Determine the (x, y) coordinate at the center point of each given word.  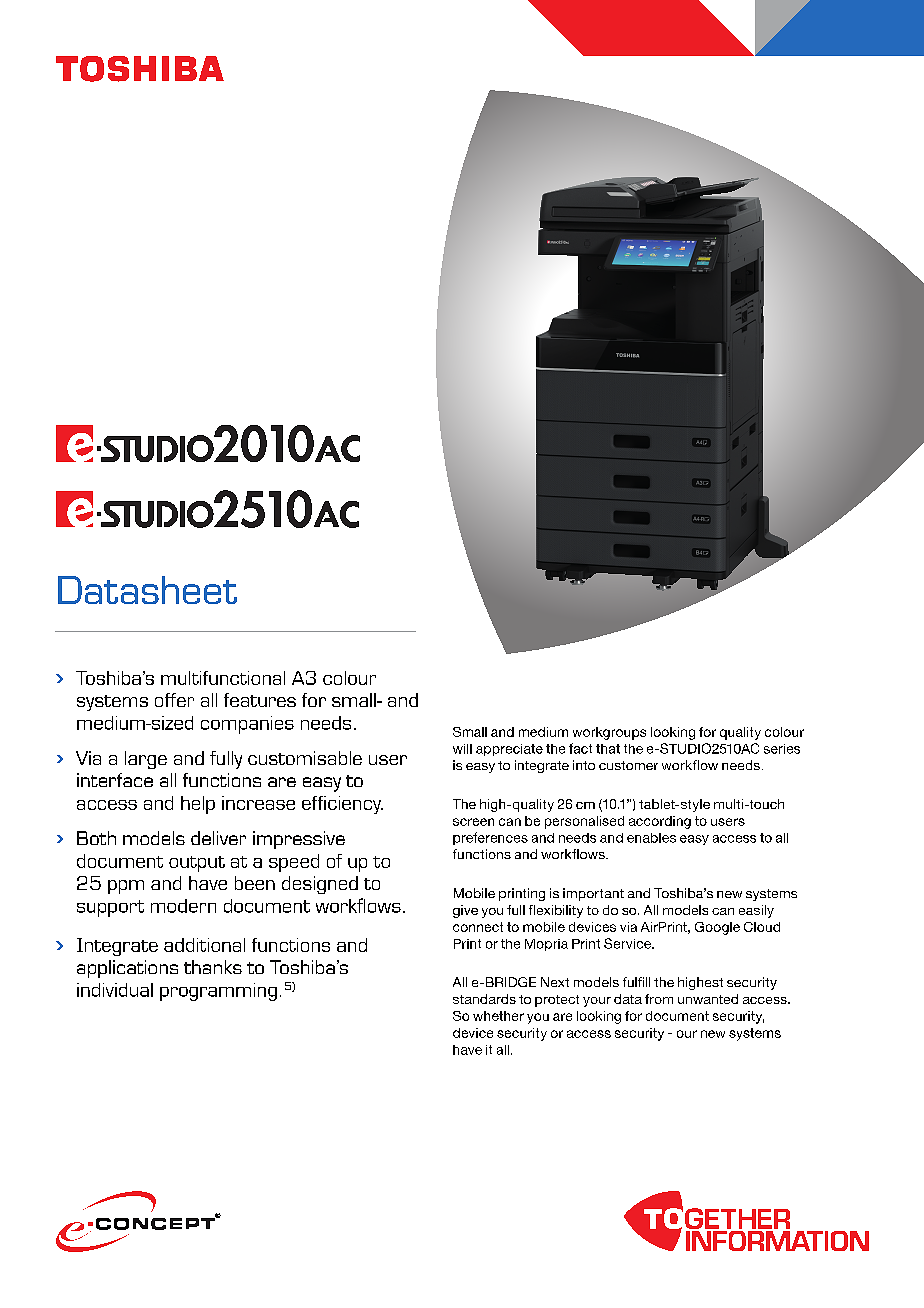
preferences (490, 838)
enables (651, 838)
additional (204, 945)
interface (115, 780)
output (197, 864)
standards (484, 999)
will (462, 749)
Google (717, 928)
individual (115, 990)
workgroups (609, 733)
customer (628, 765)
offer (174, 700)
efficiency (342, 805)
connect (478, 927)
